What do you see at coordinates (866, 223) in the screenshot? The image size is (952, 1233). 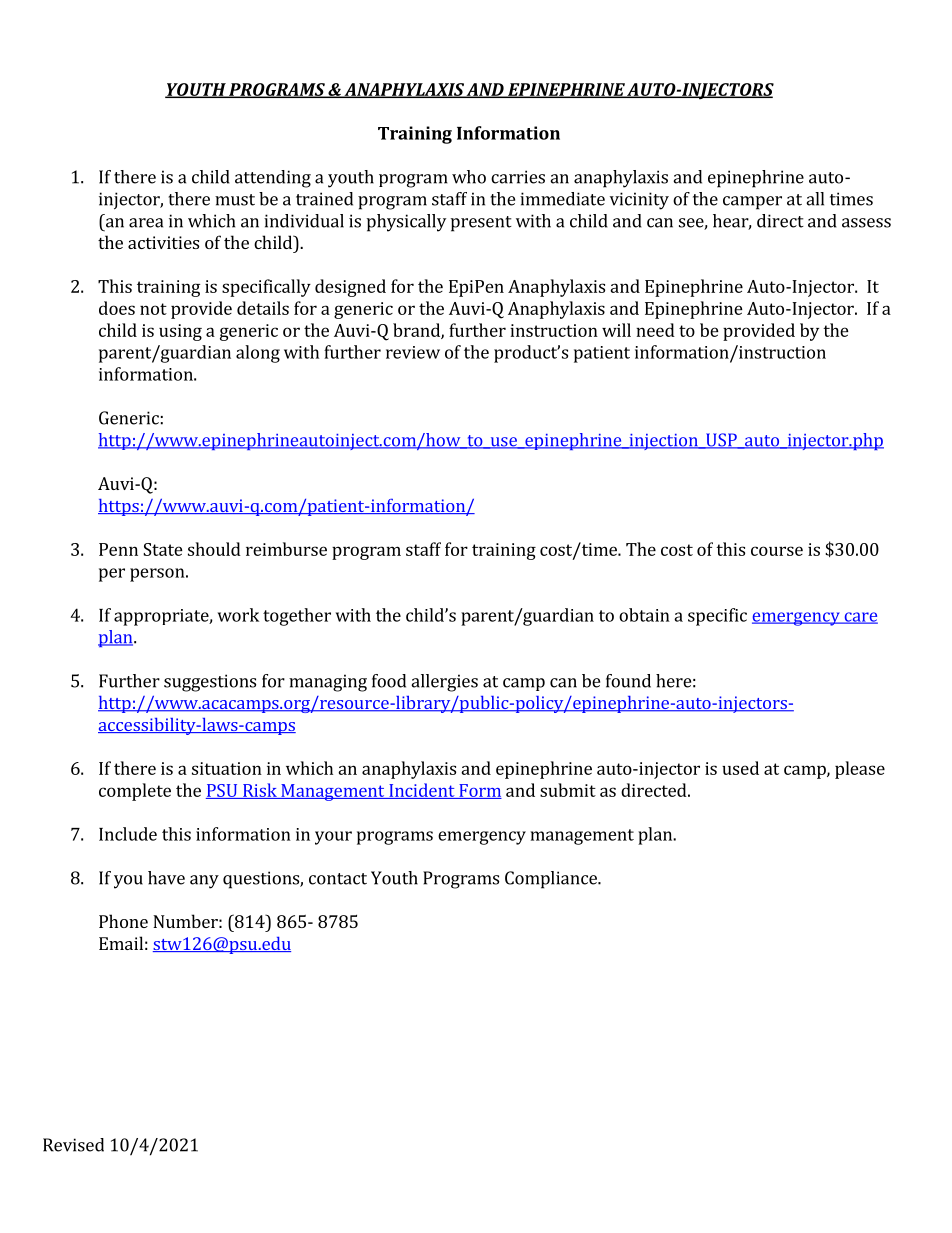 I see `assess` at bounding box center [866, 223].
